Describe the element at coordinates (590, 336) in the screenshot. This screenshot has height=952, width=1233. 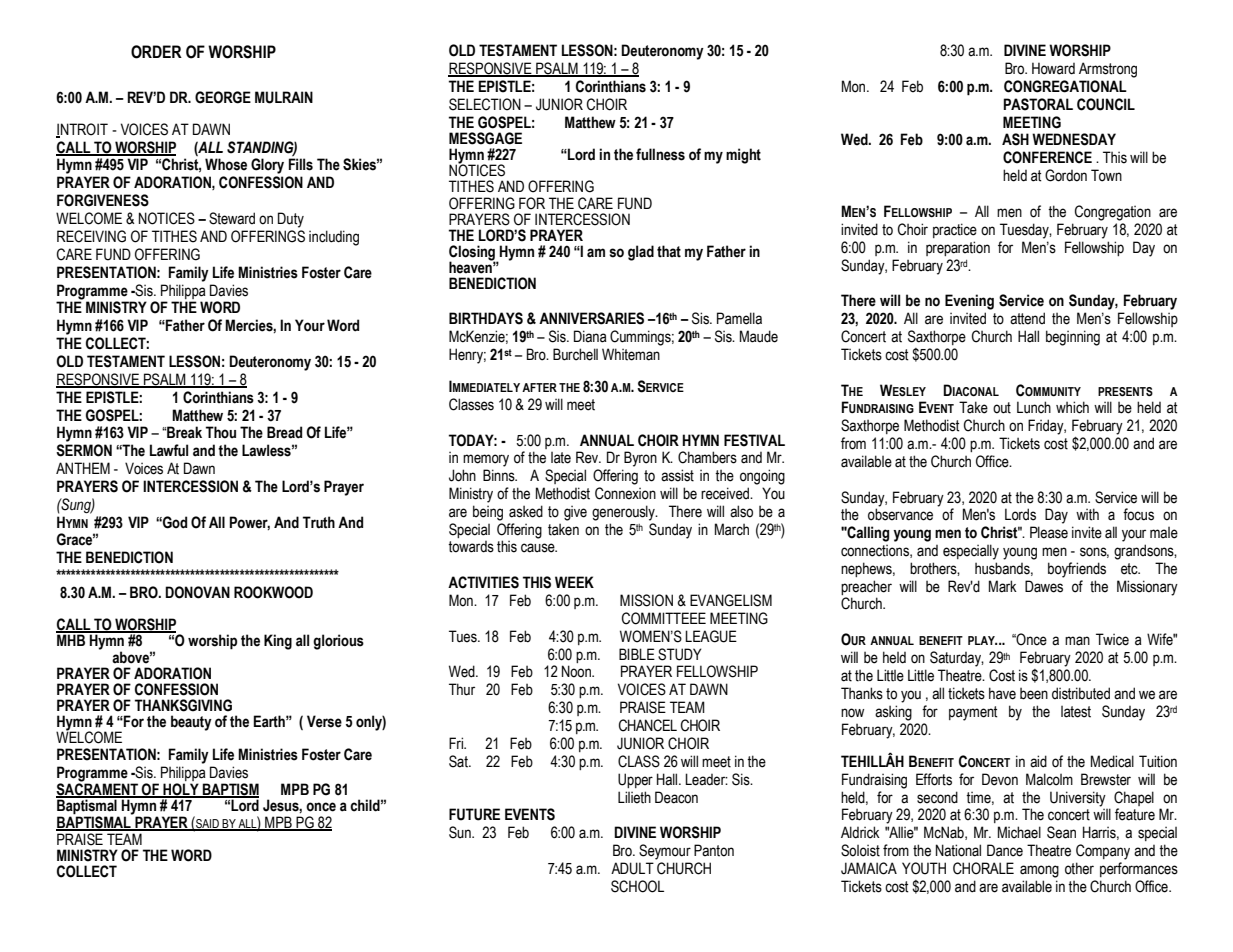
I see `Diana` at that location.
